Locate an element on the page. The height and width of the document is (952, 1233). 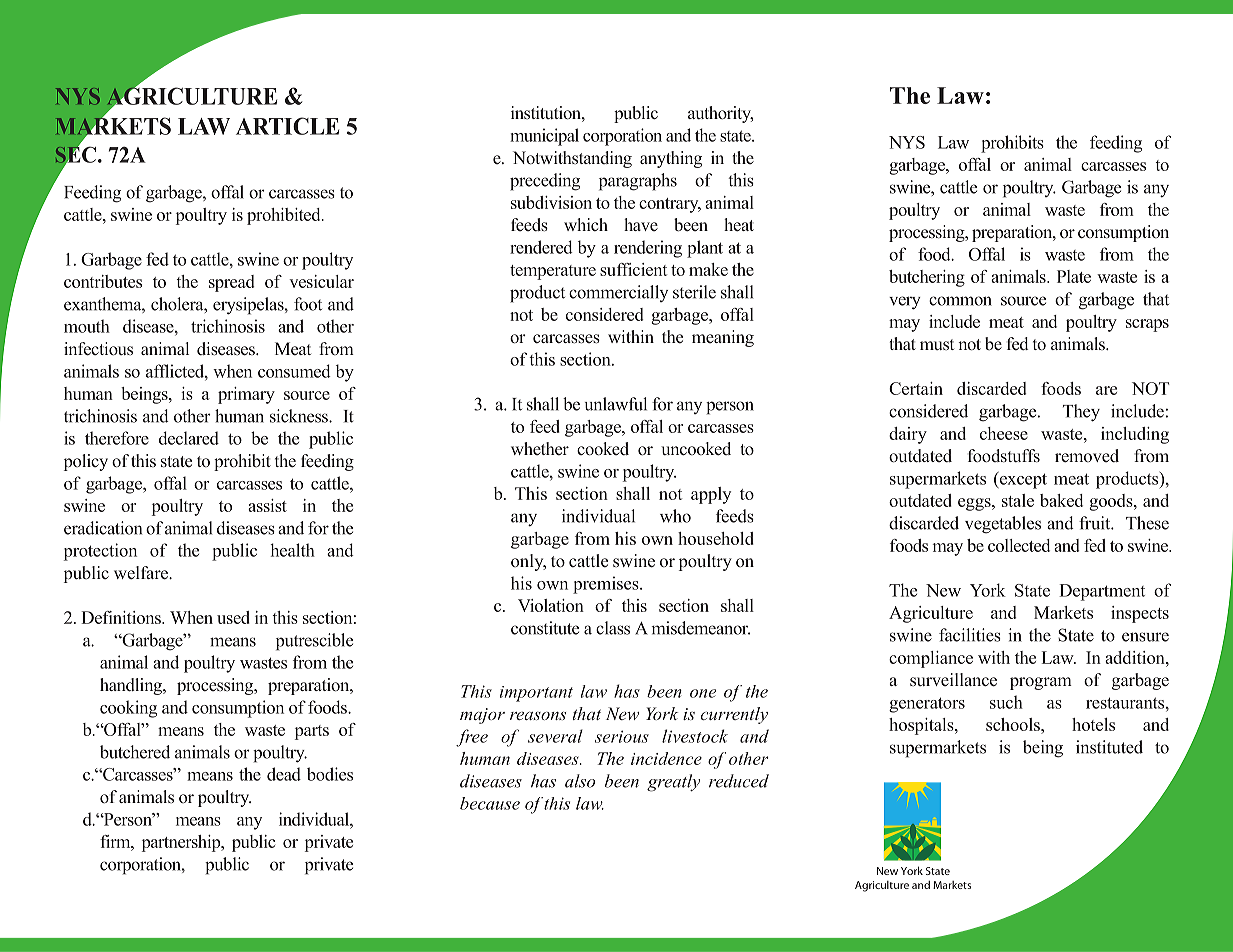
instituted is located at coordinates (1109, 747).
